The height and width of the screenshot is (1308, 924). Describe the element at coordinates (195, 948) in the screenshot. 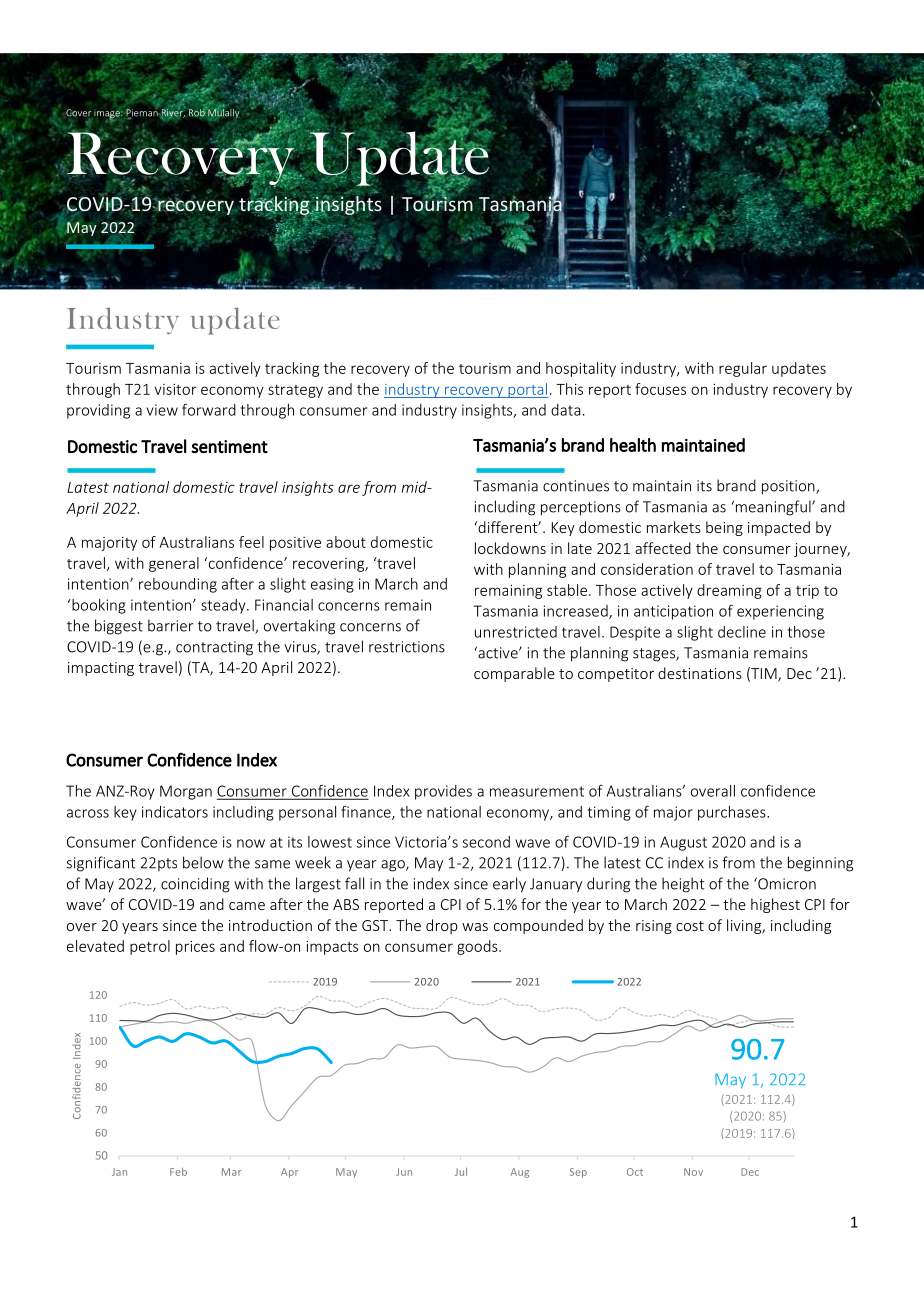

I see `prices` at that location.
